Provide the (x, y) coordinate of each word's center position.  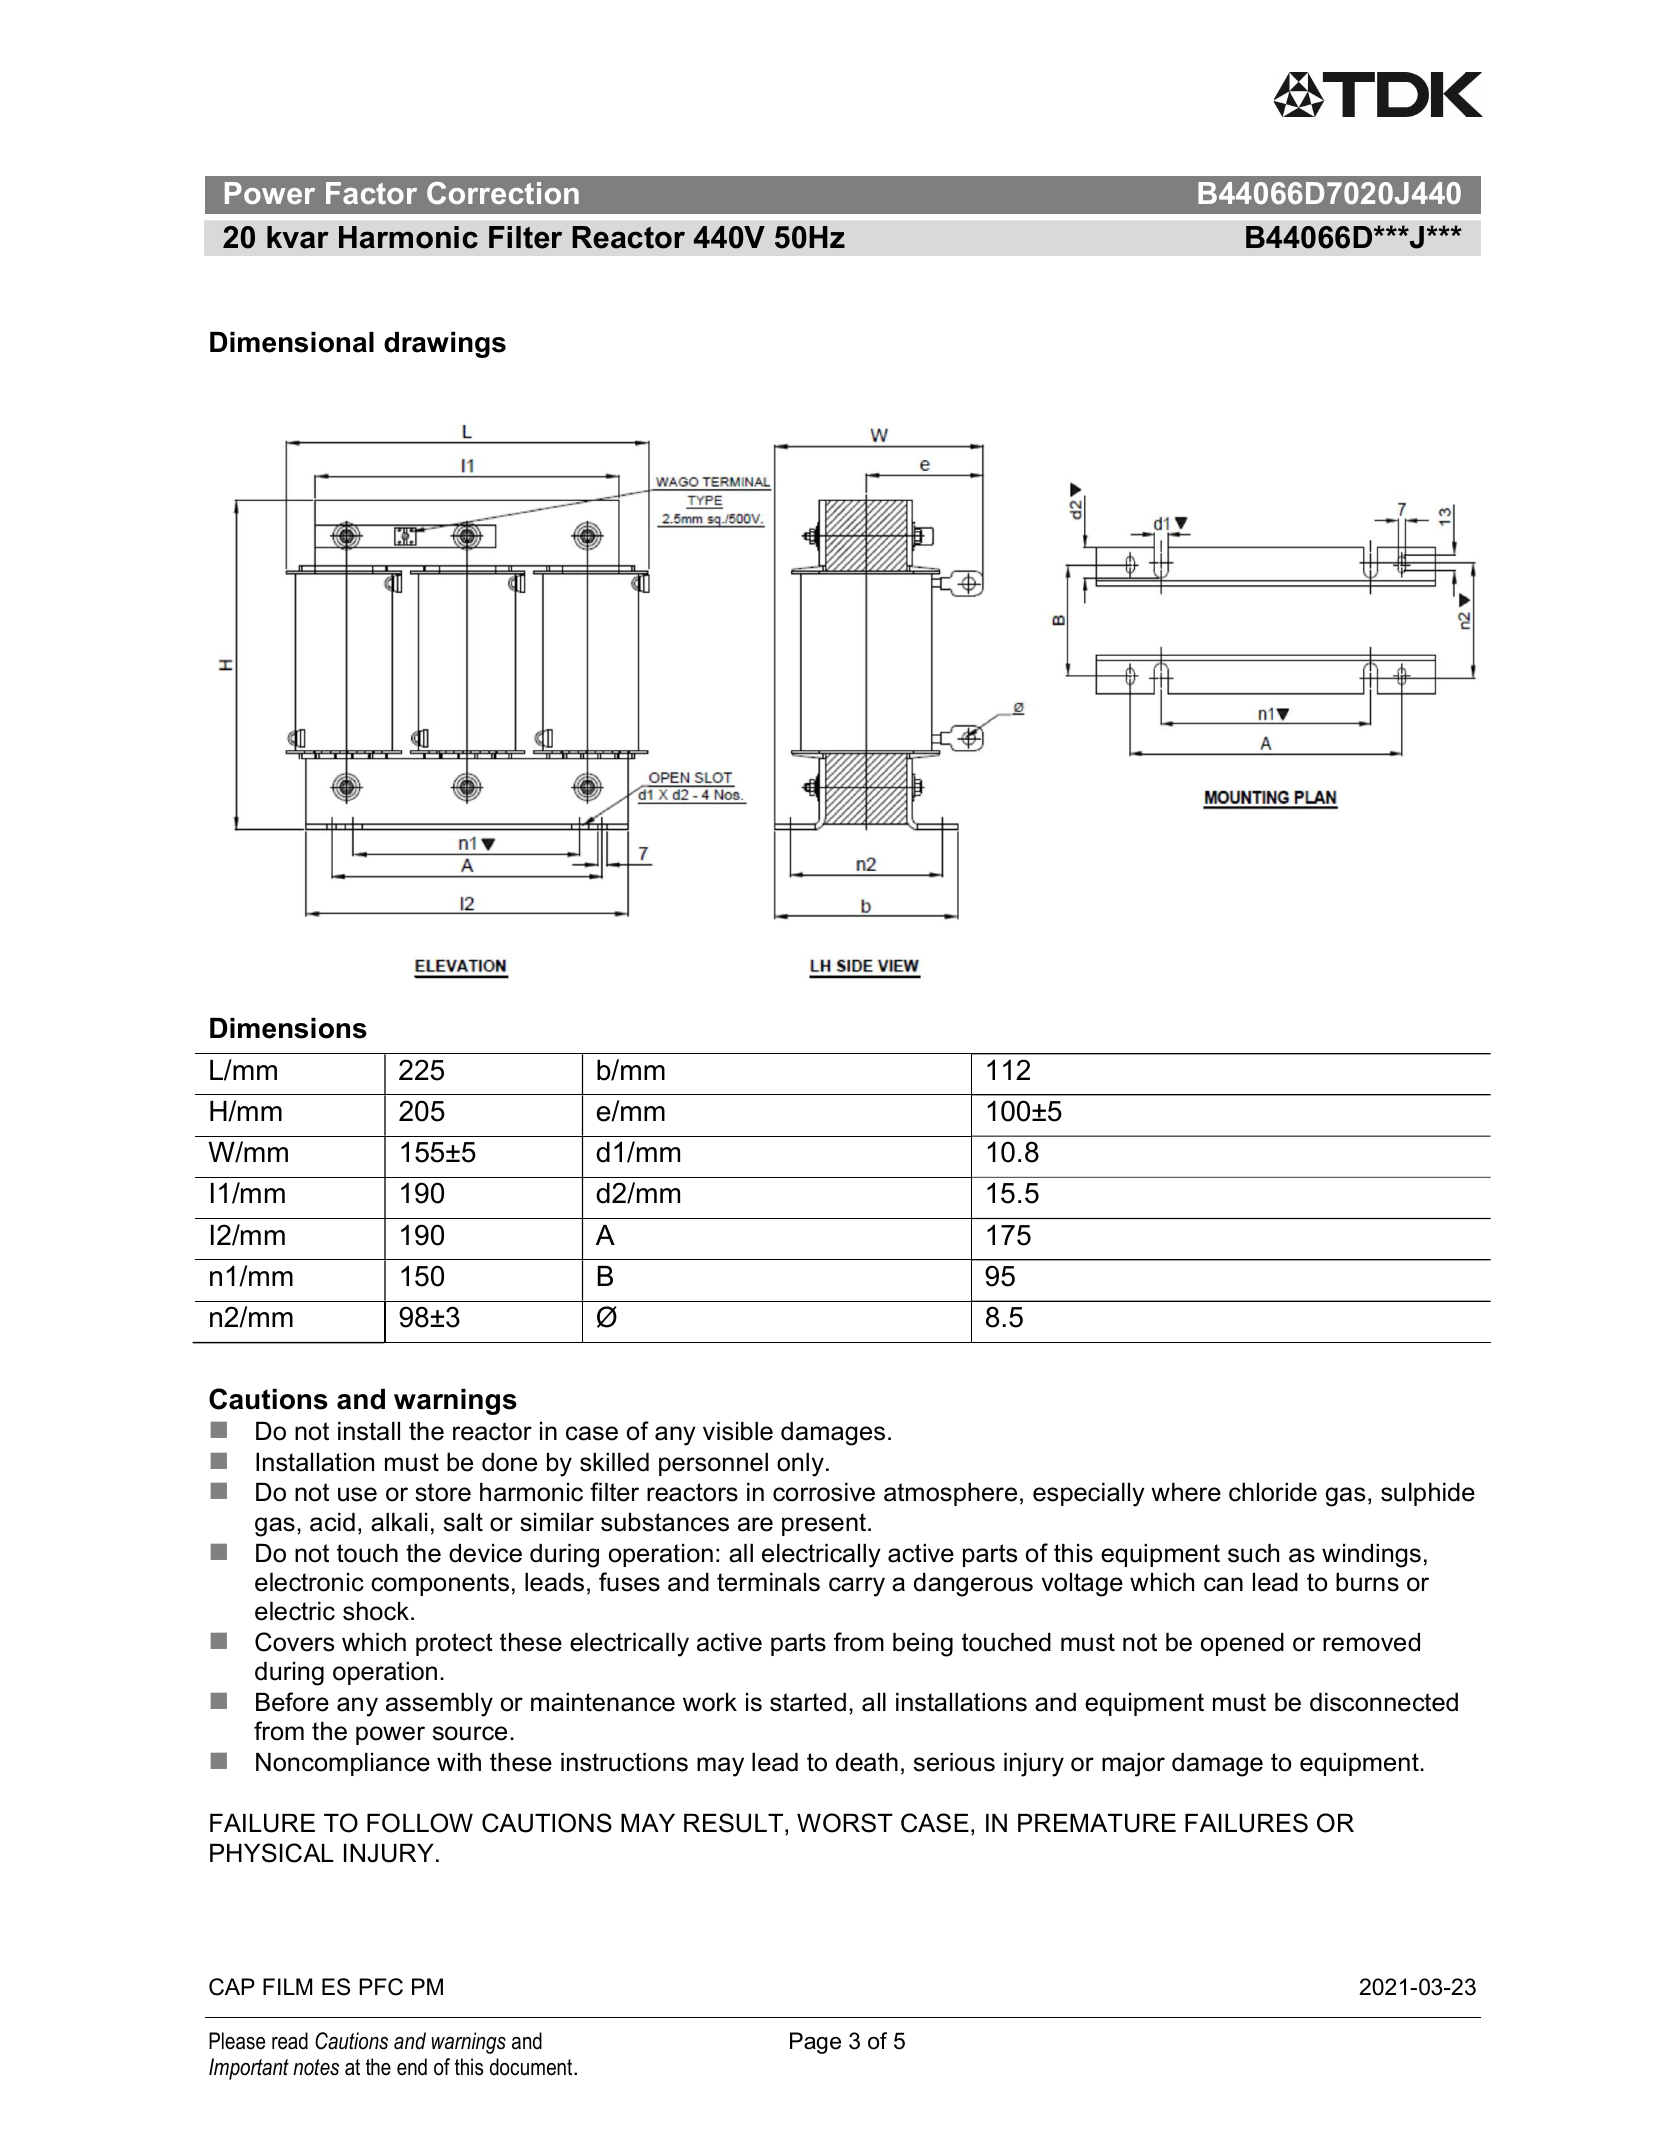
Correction (503, 193)
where (1186, 1492)
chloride (1273, 1492)
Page (815, 2043)
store (443, 1492)
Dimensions (288, 1028)
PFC (381, 1987)
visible (738, 1431)
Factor (371, 193)
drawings (445, 345)
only (800, 1465)
